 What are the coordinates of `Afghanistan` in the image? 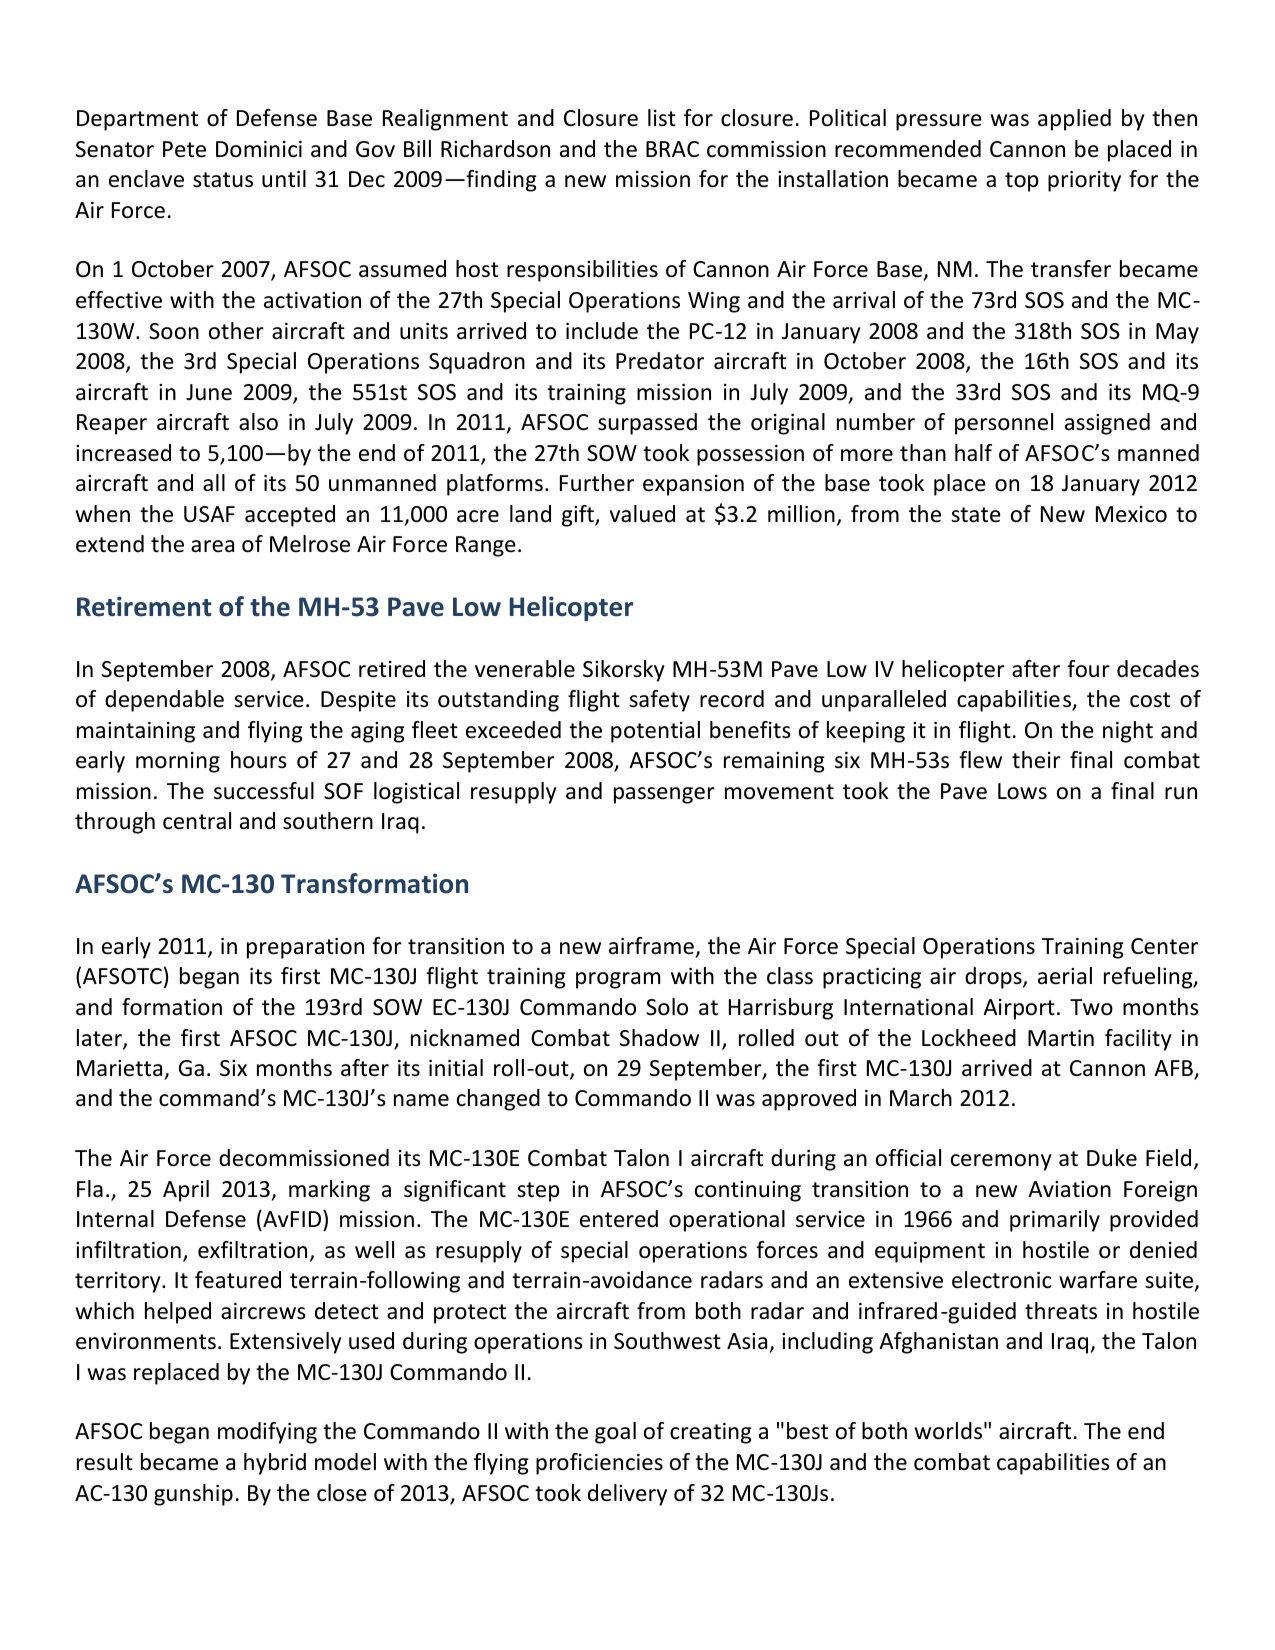 It's located at (938, 1343).
